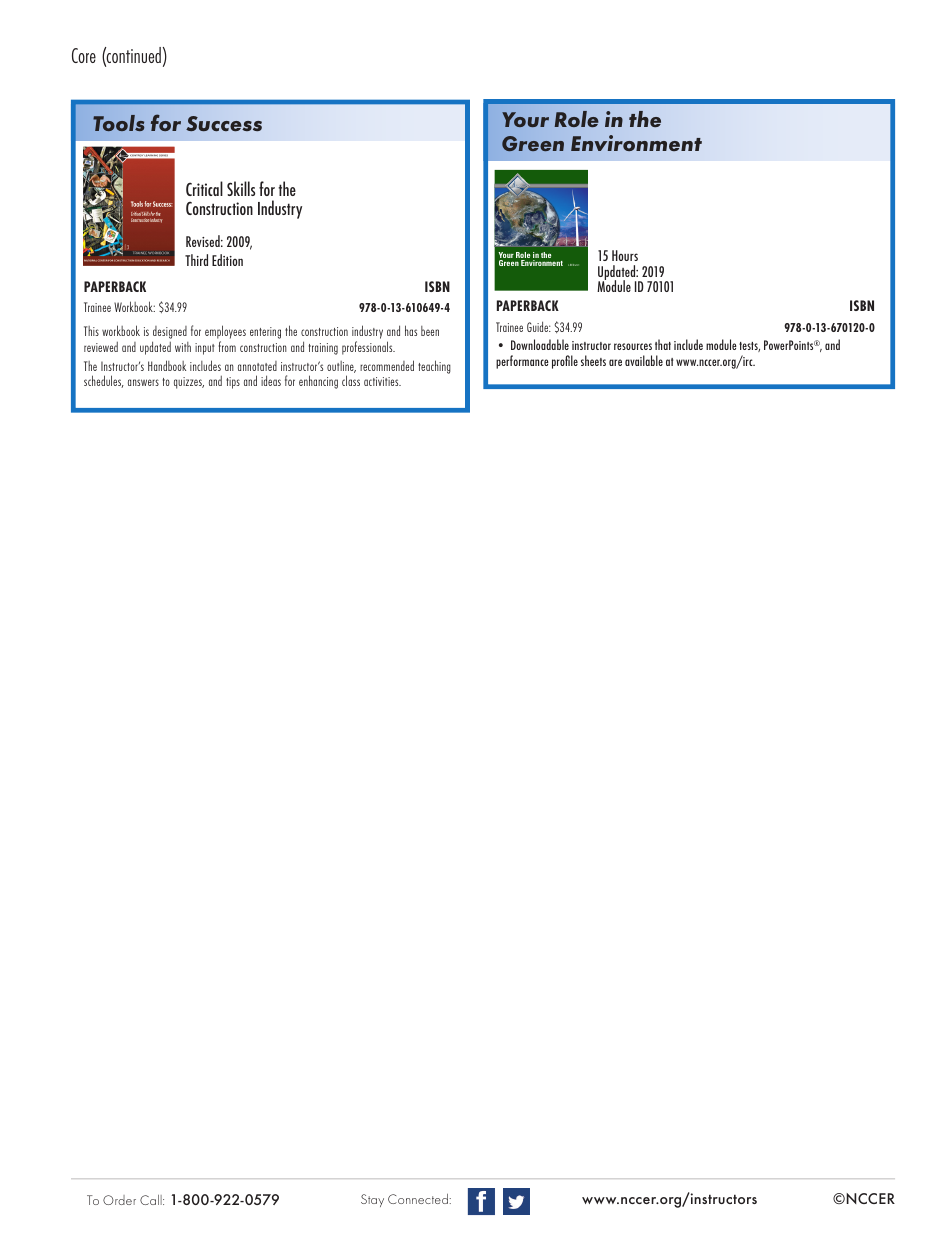 The height and width of the screenshot is (1237, 952). Describe the element at coordinates (593, 360) in the screenshot. I see `sheets` at that location.
